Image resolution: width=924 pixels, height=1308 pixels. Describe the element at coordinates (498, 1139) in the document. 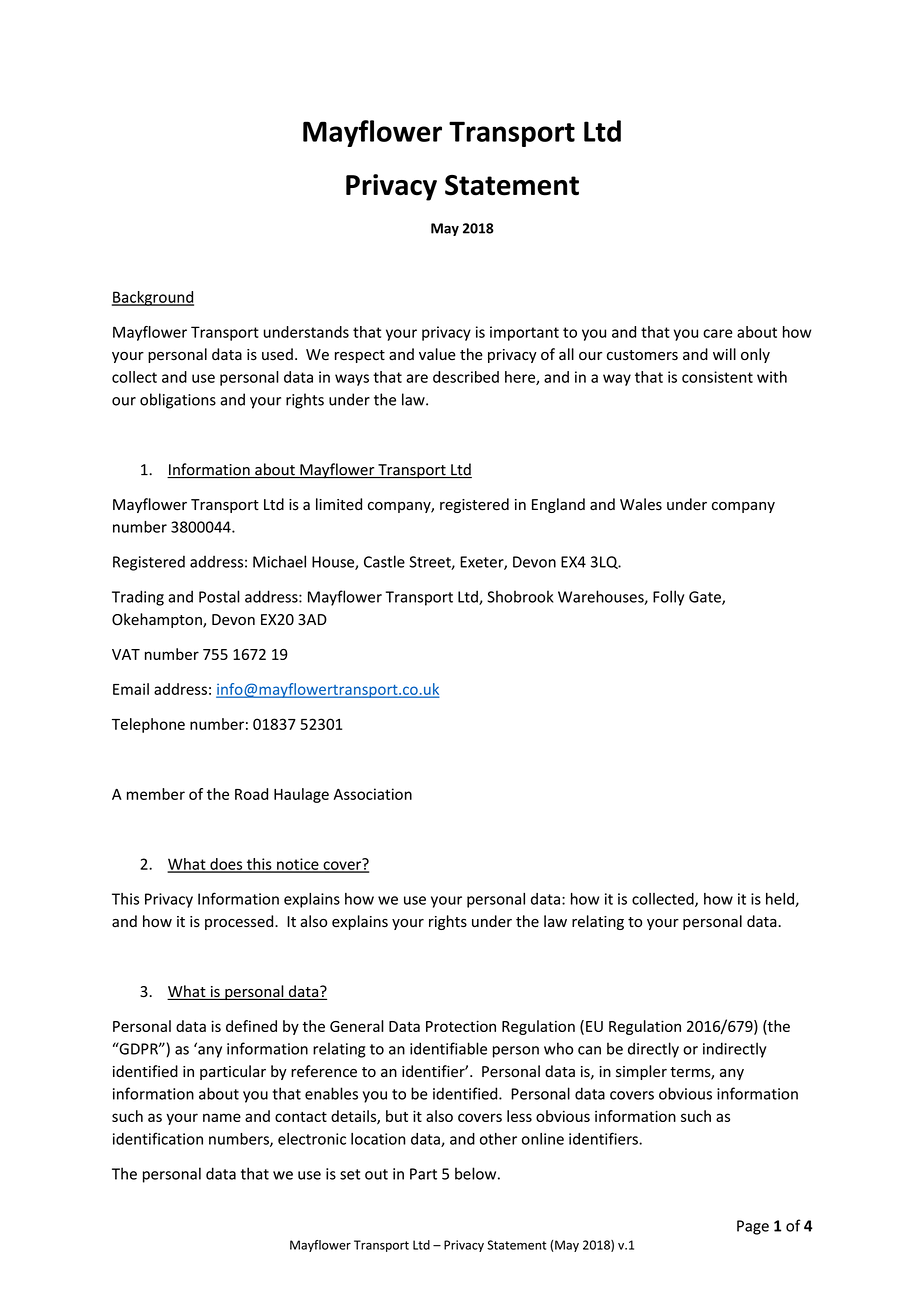

I see `other` at that location.
